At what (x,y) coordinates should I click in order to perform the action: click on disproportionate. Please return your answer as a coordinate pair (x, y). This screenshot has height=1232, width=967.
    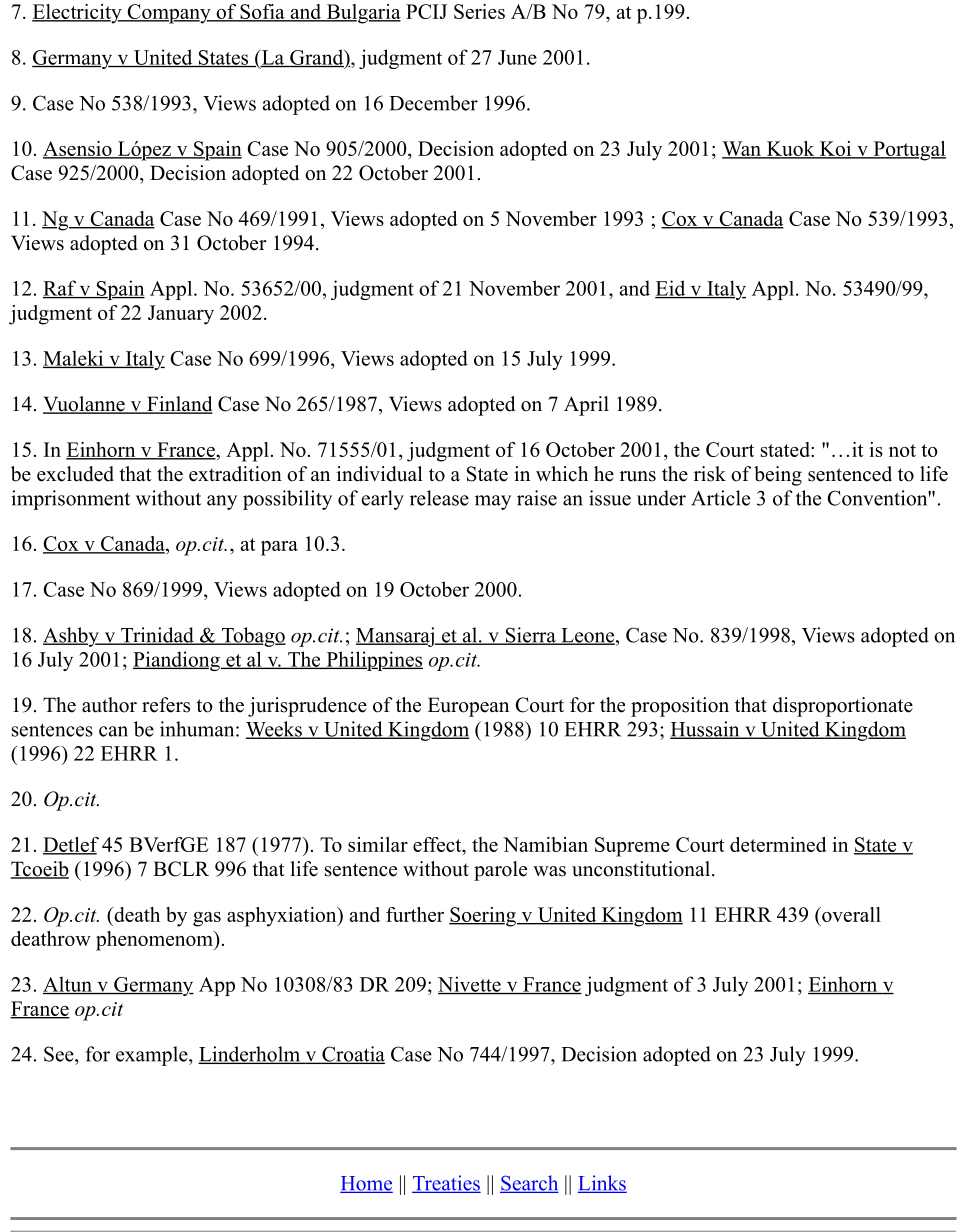
    Looking at the image, I should click on (843, 707).
